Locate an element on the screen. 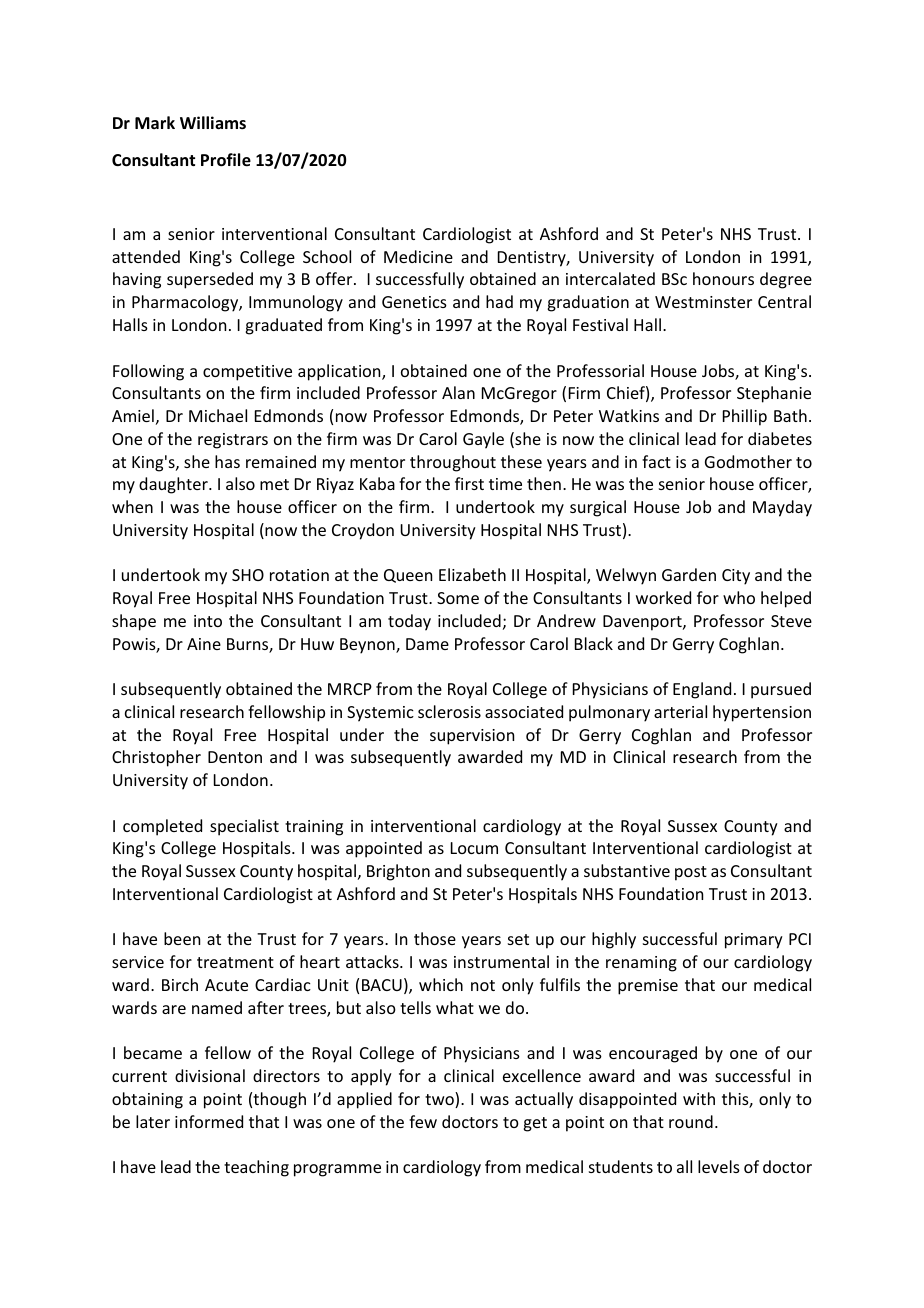  honours is located at coordinates (723, 278).
